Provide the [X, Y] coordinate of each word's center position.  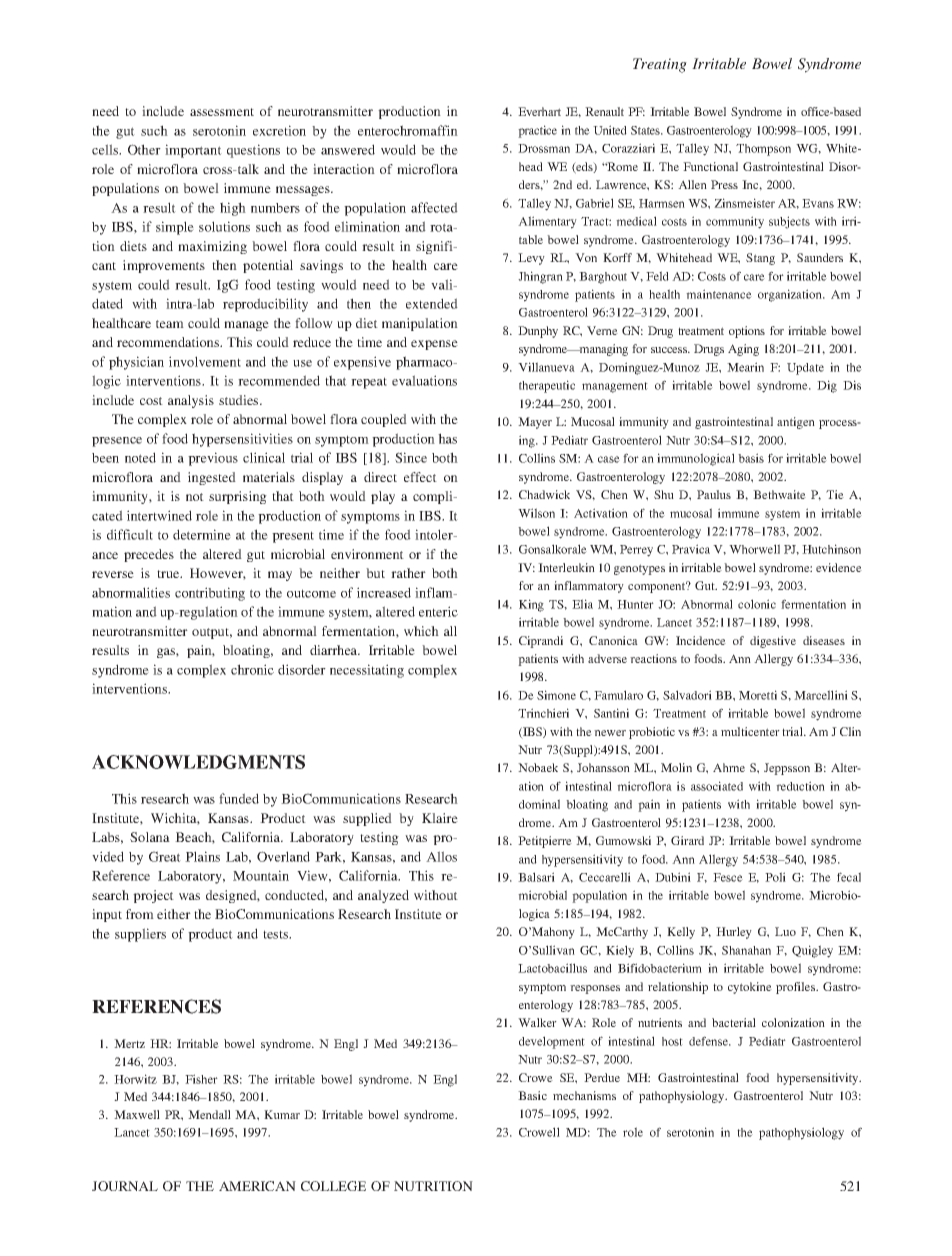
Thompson [763, 150]
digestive [773, 642]
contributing [210, 594]
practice [537, 131]
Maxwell [137, 1114]
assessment [222, 112]
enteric [438, 611]
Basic [532, 1095]
